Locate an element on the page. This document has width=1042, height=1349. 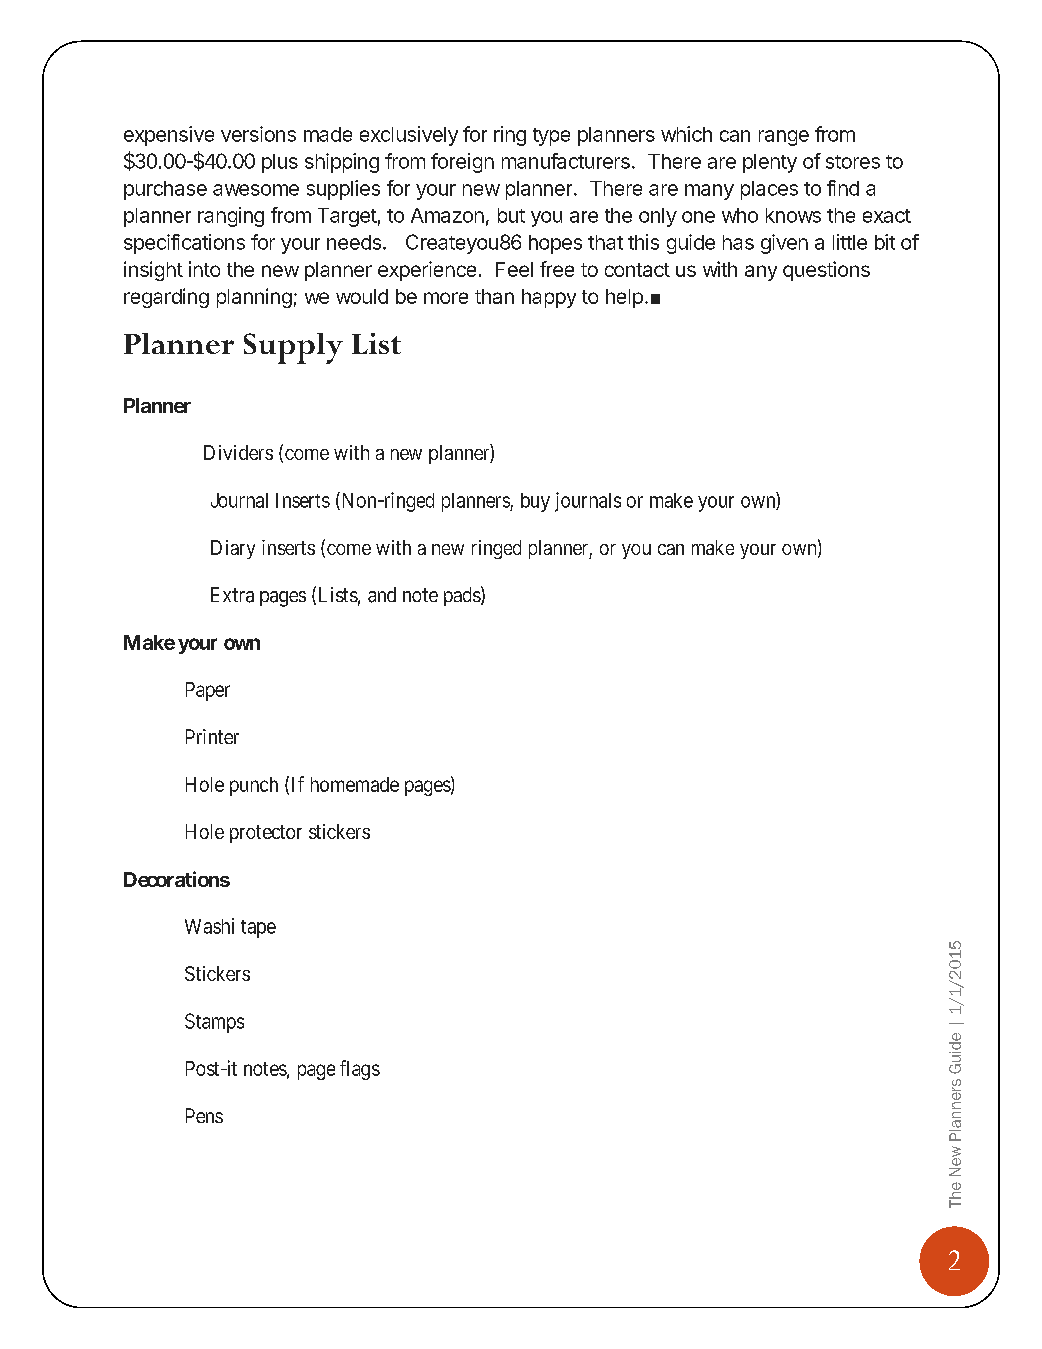
plus is located at coordinates (280, 163).
